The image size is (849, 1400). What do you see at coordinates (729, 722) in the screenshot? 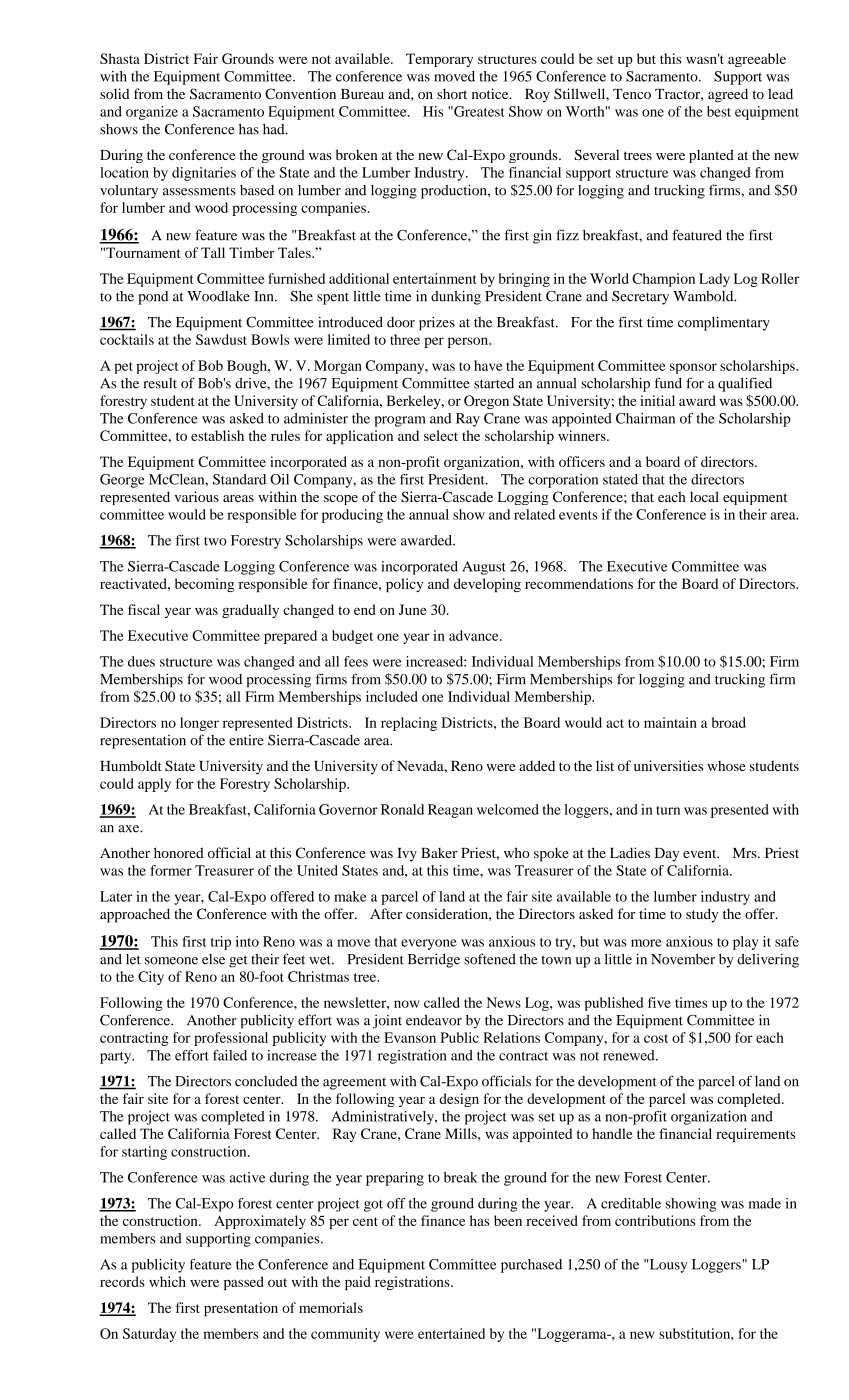
I see `broad` at bounding box center [729, 722].
